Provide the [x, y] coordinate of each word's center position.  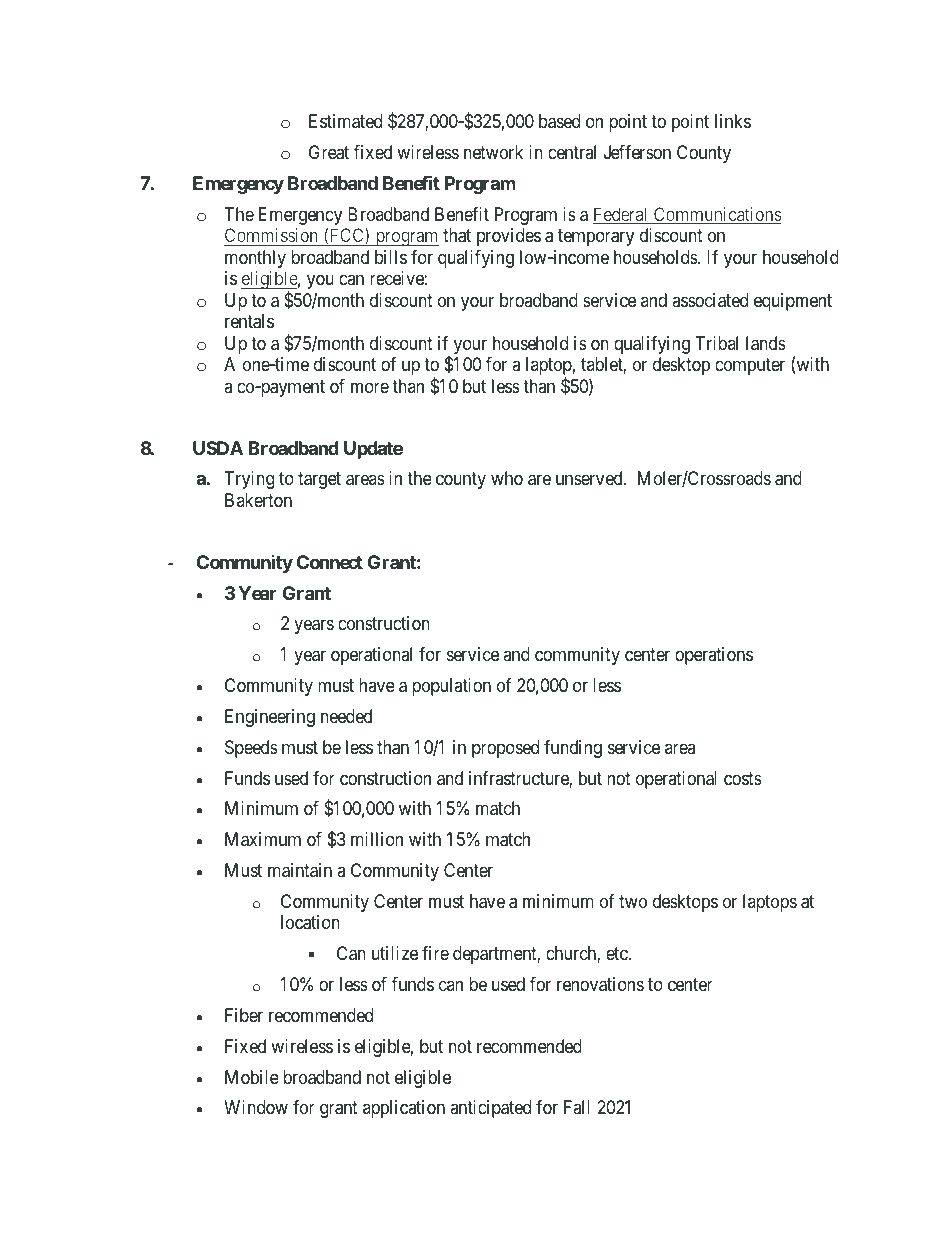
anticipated [490, 1109]
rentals [249, 321]
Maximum [263, 839]
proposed [505, 749]
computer [750, 367]
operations [714, 656]
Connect [330, 562]
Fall [577, 1107]
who [507, 478]
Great [329, 152]
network [493, 152]
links [733, 121]
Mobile [252, 1077]
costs [743, 778]
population [451, 687]
